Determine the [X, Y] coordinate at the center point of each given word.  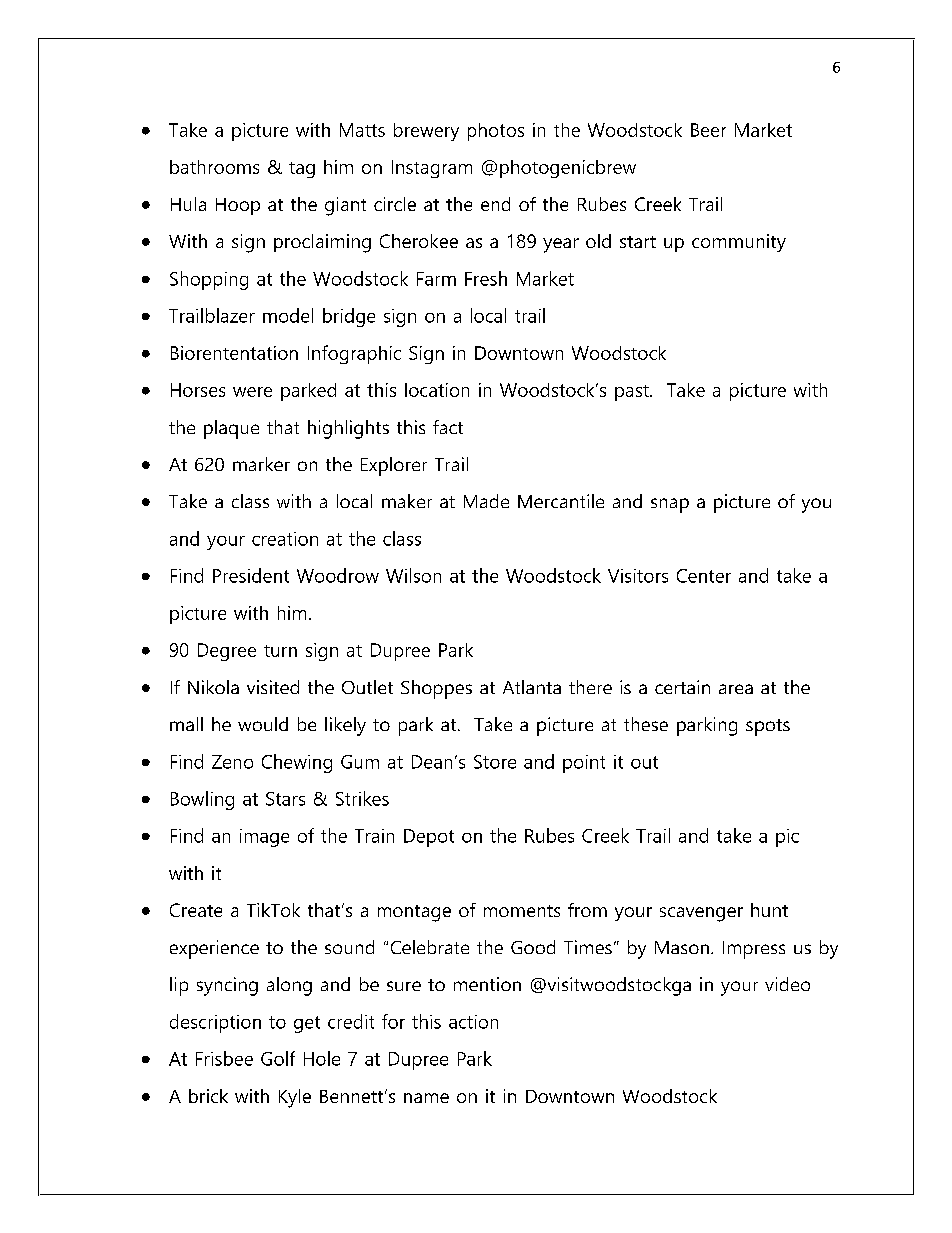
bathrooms [214, 167]
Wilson [413, 575]
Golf [278, 1058]
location [437, 390]
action [473, 1022]
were [252, 392]
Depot [429, 838]
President [251, 575]
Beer [708, 130]
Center [704, 576]
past [633, 393]
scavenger [701, 914]
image [264, 838]
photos [496, 132]
